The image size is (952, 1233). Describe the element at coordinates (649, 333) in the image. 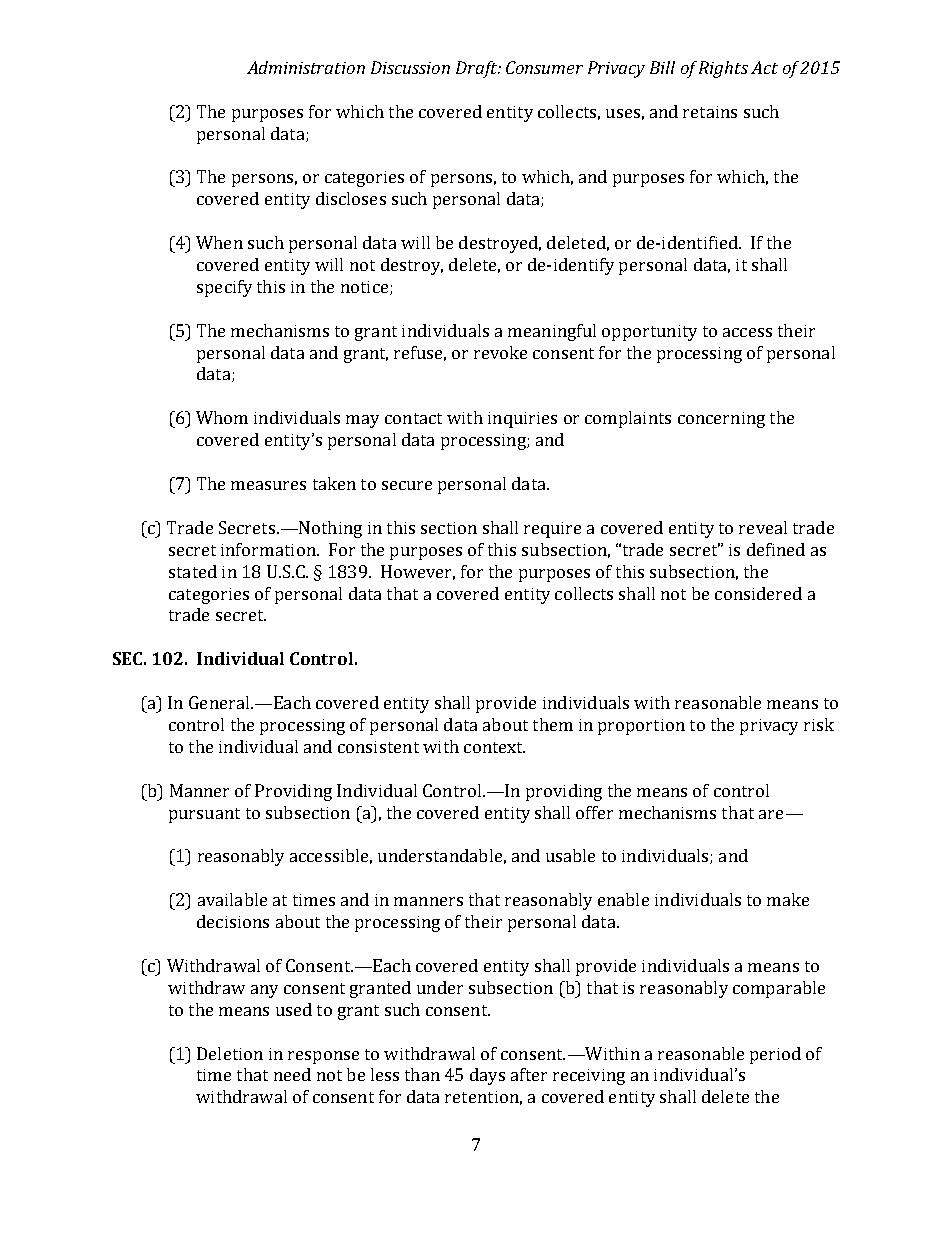

I see `opportunity` at that location.
